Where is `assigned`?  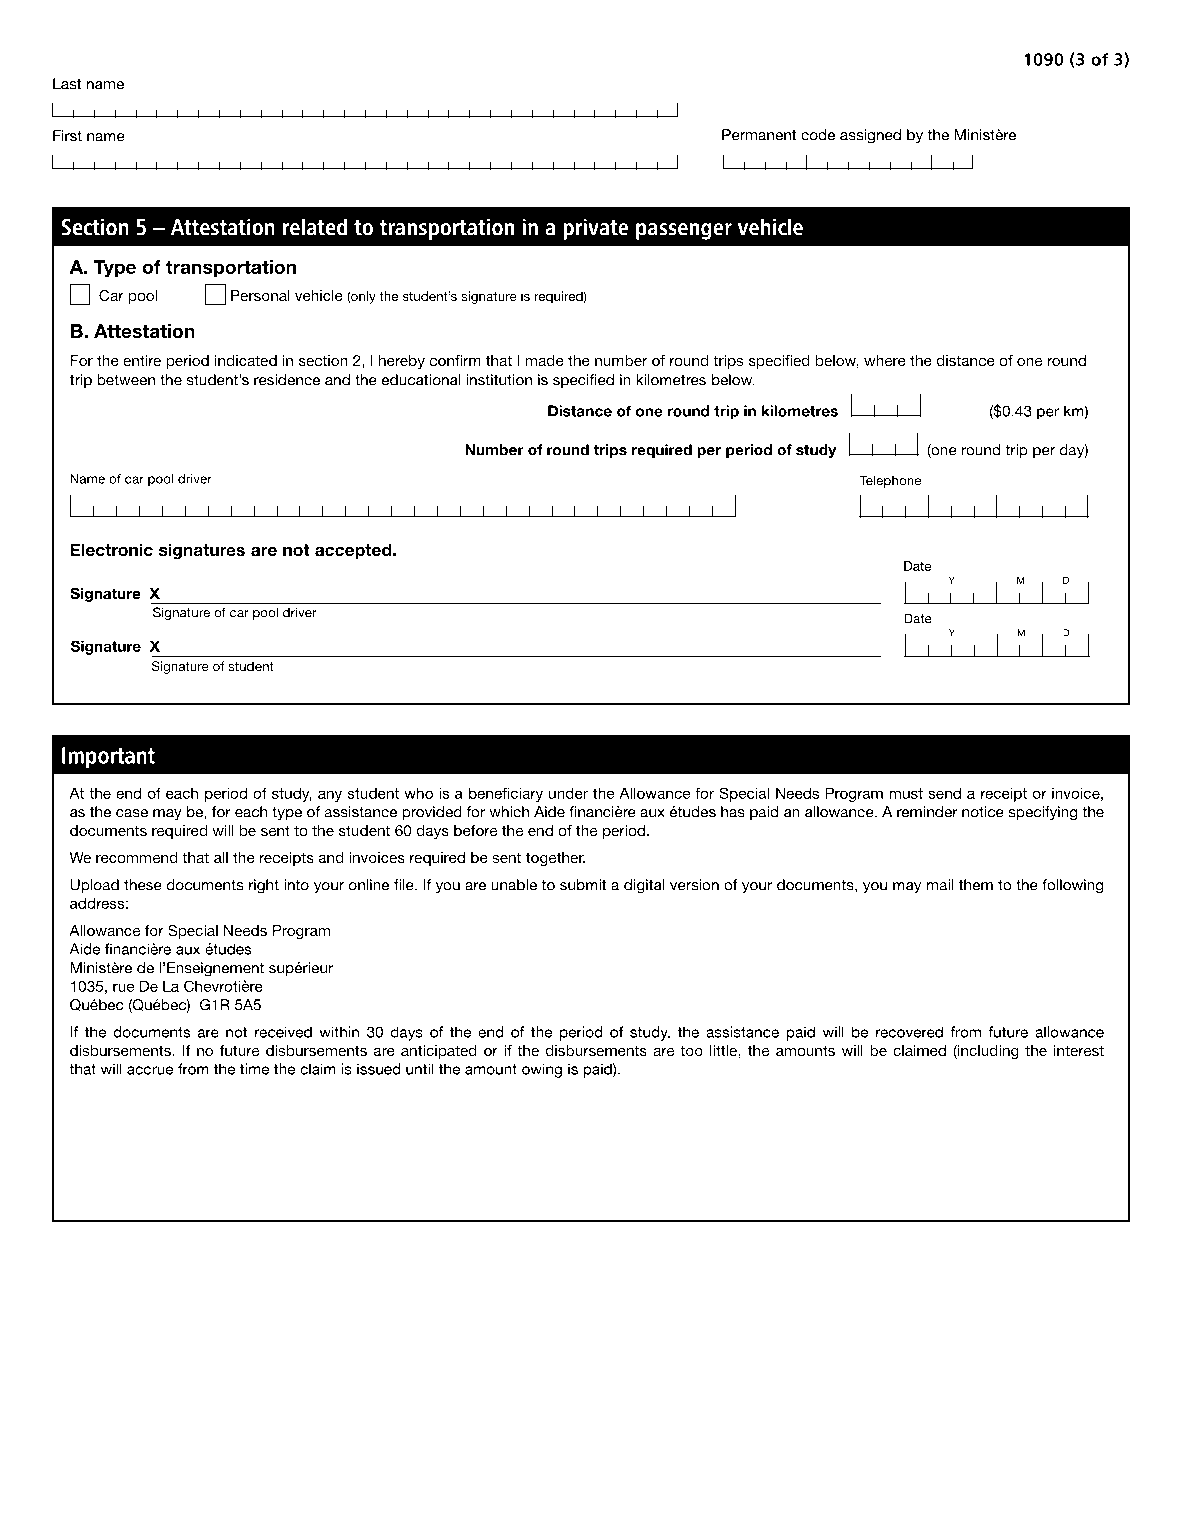 assigned is located at coordinates (870, 136).
